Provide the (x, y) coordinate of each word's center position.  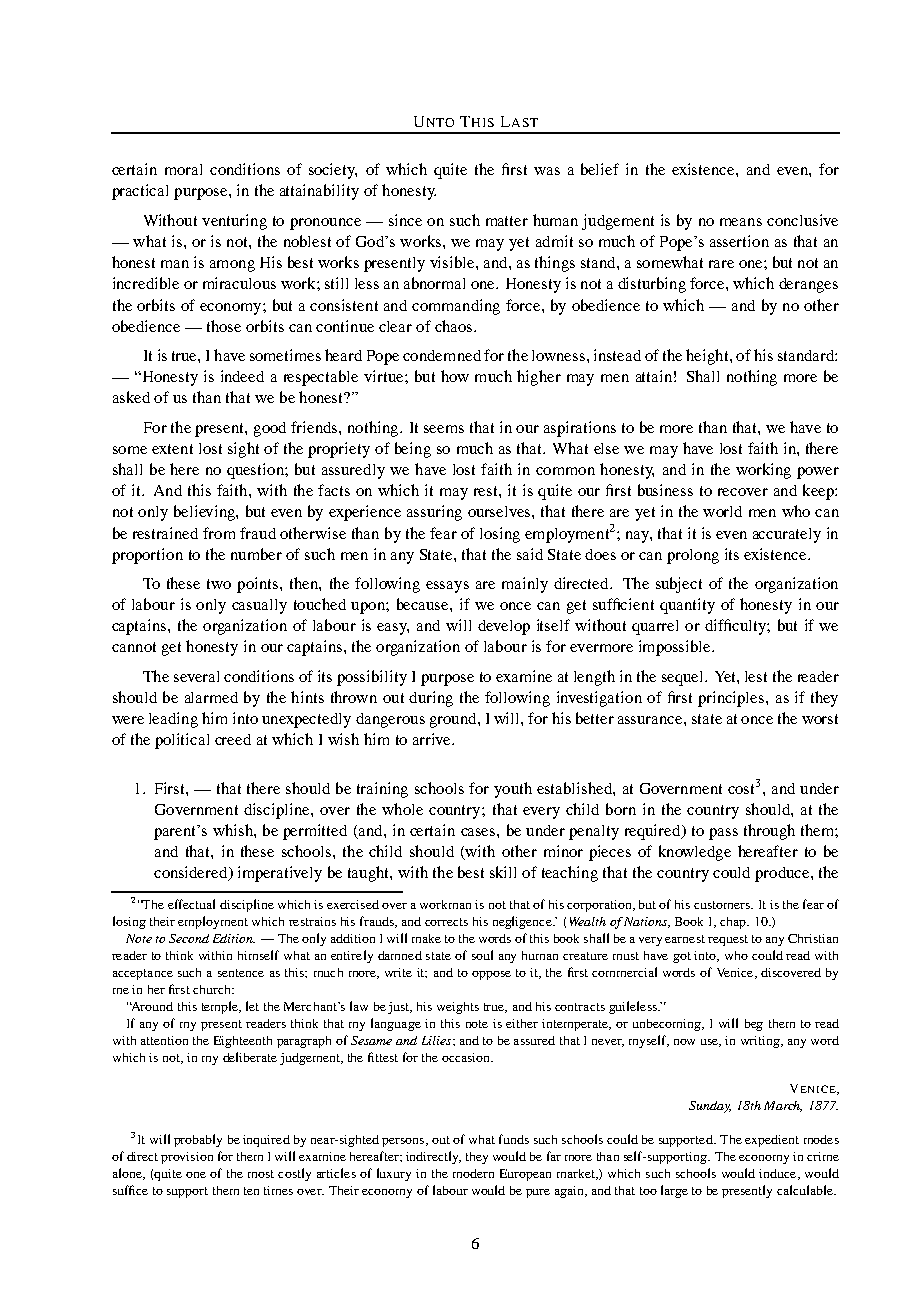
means (741, 222)
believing (205, 513)
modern (473, 1173)
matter (507, 221)
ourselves (500, 511)
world (722, 511)
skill (503, 872)
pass (723, 834)
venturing (234, 222)
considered (192, 873)
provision (187, 1158)
